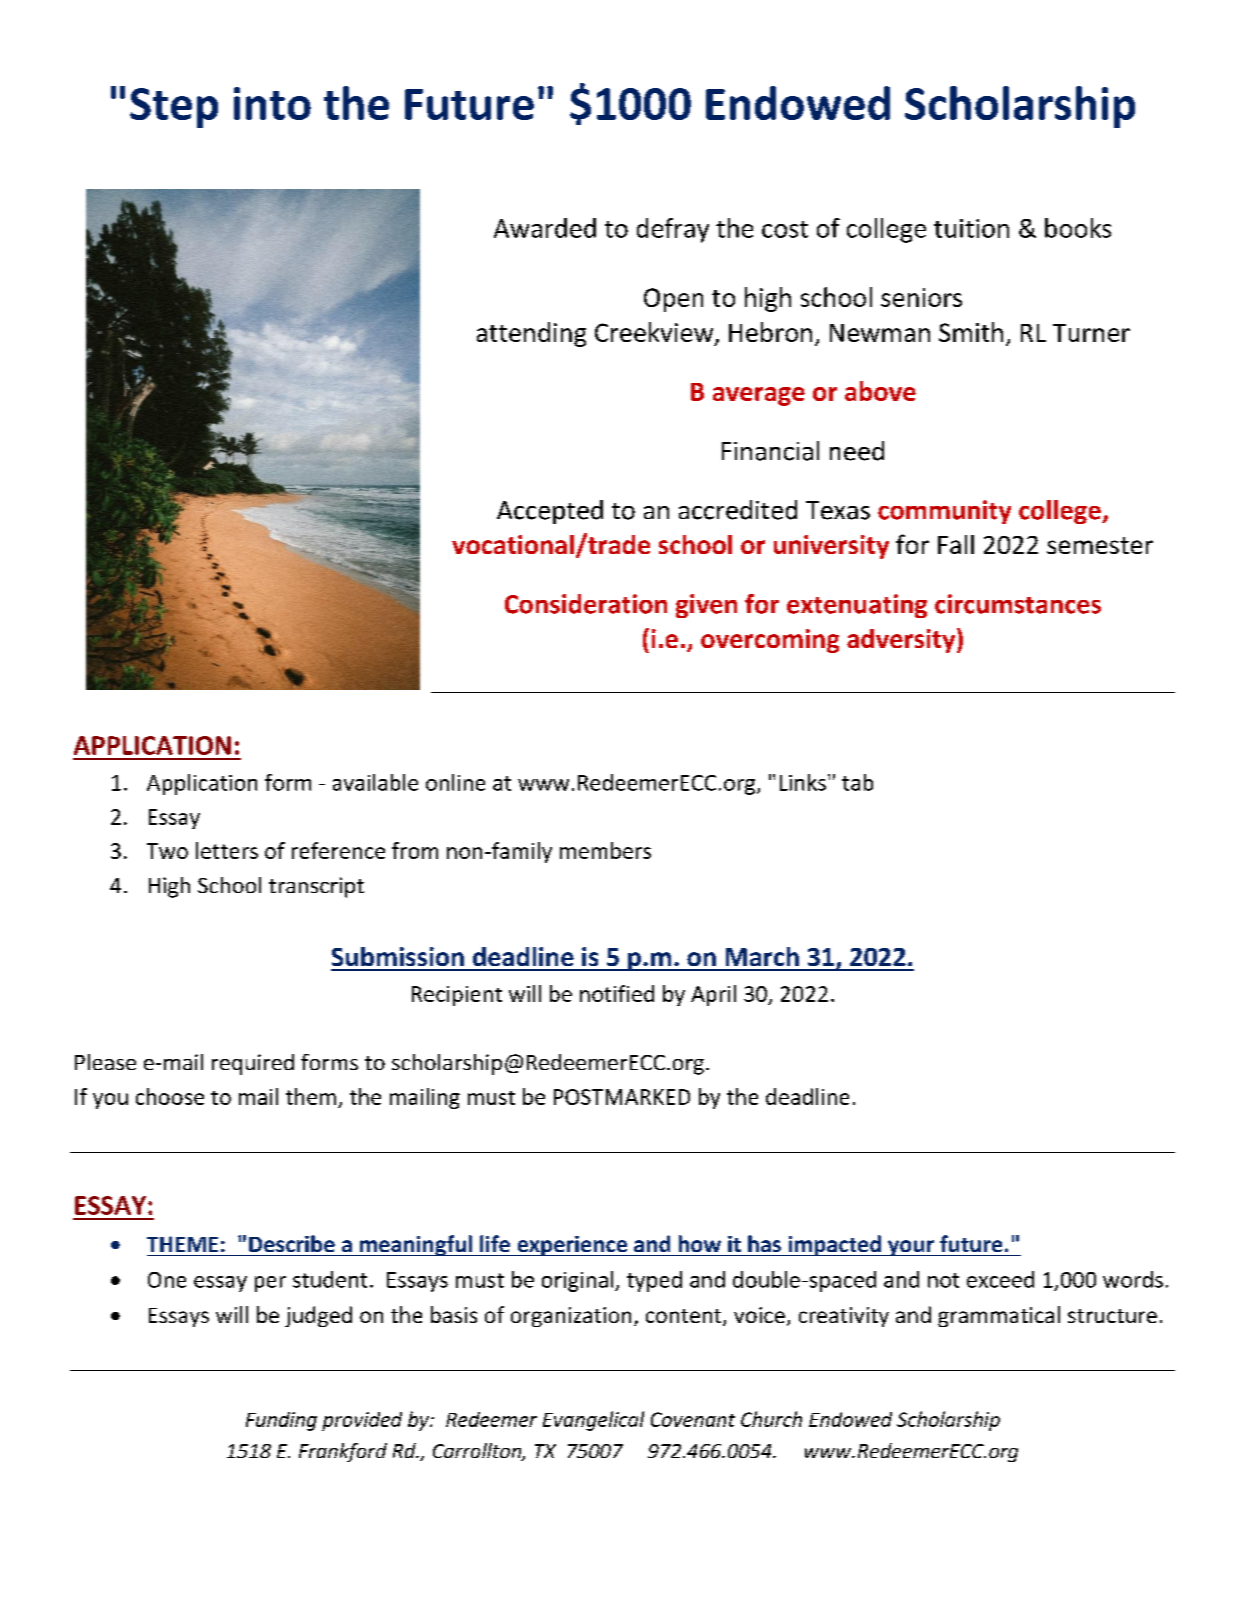  I want to click on Evangelical, so click(593, 1421).
